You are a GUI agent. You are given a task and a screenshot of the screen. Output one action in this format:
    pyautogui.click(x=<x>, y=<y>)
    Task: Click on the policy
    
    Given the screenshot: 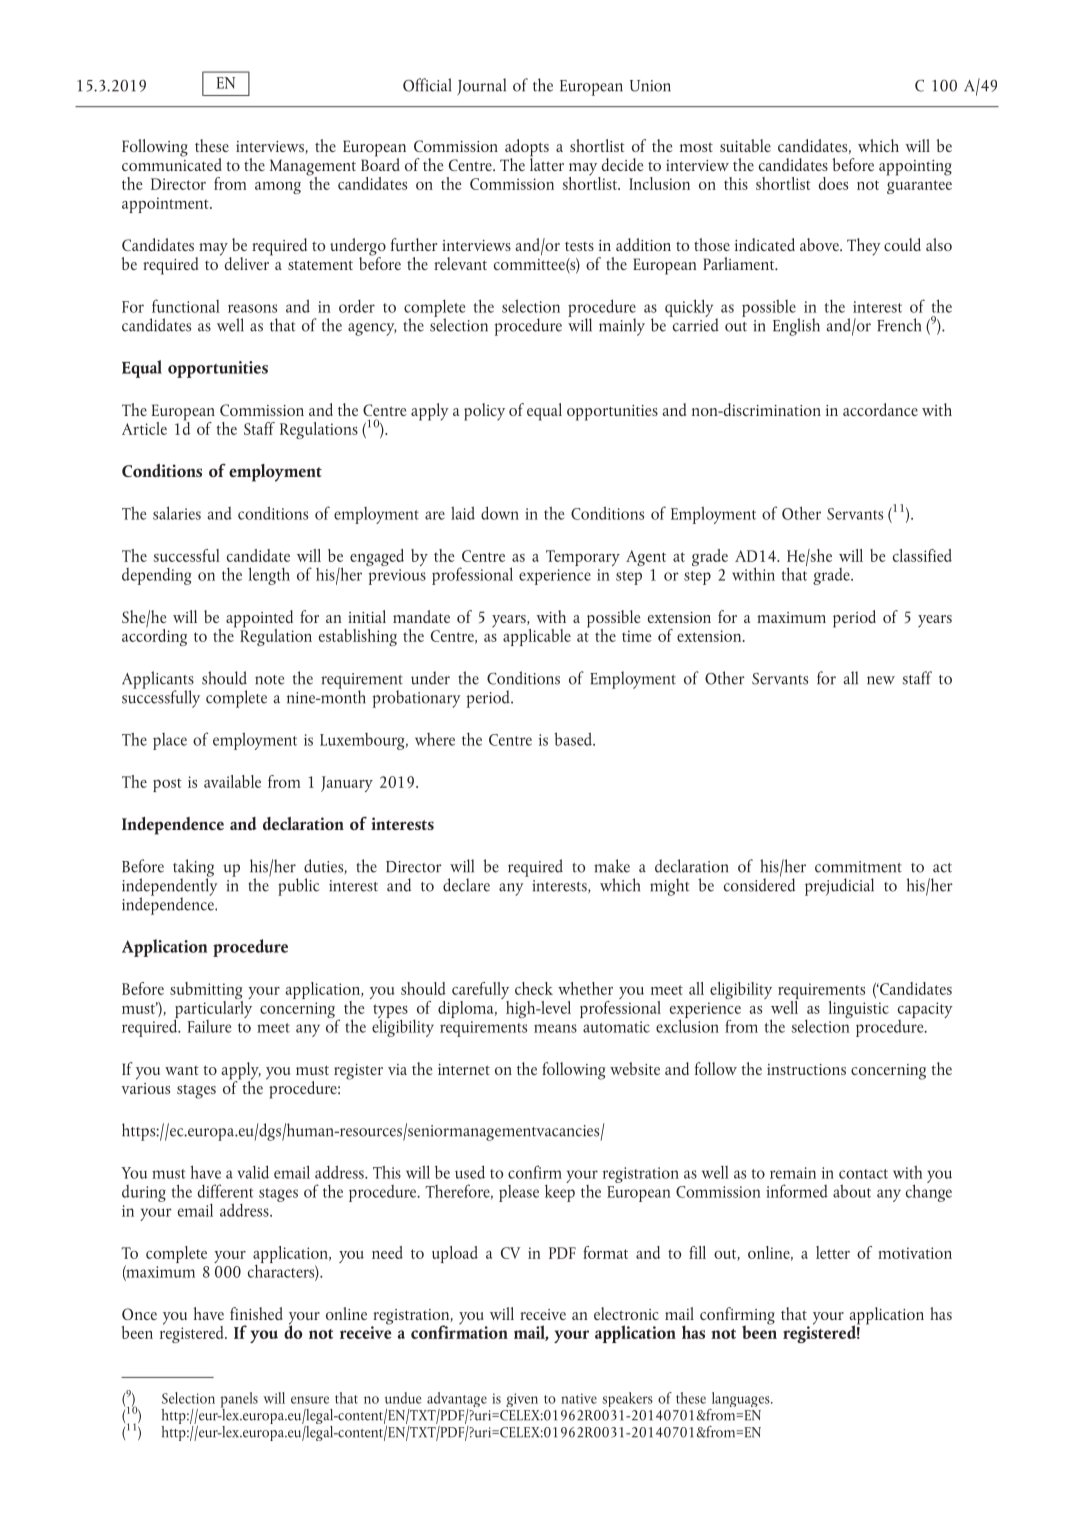 What is the action you would take?
    pyautogui.click(x=484, y=412)
